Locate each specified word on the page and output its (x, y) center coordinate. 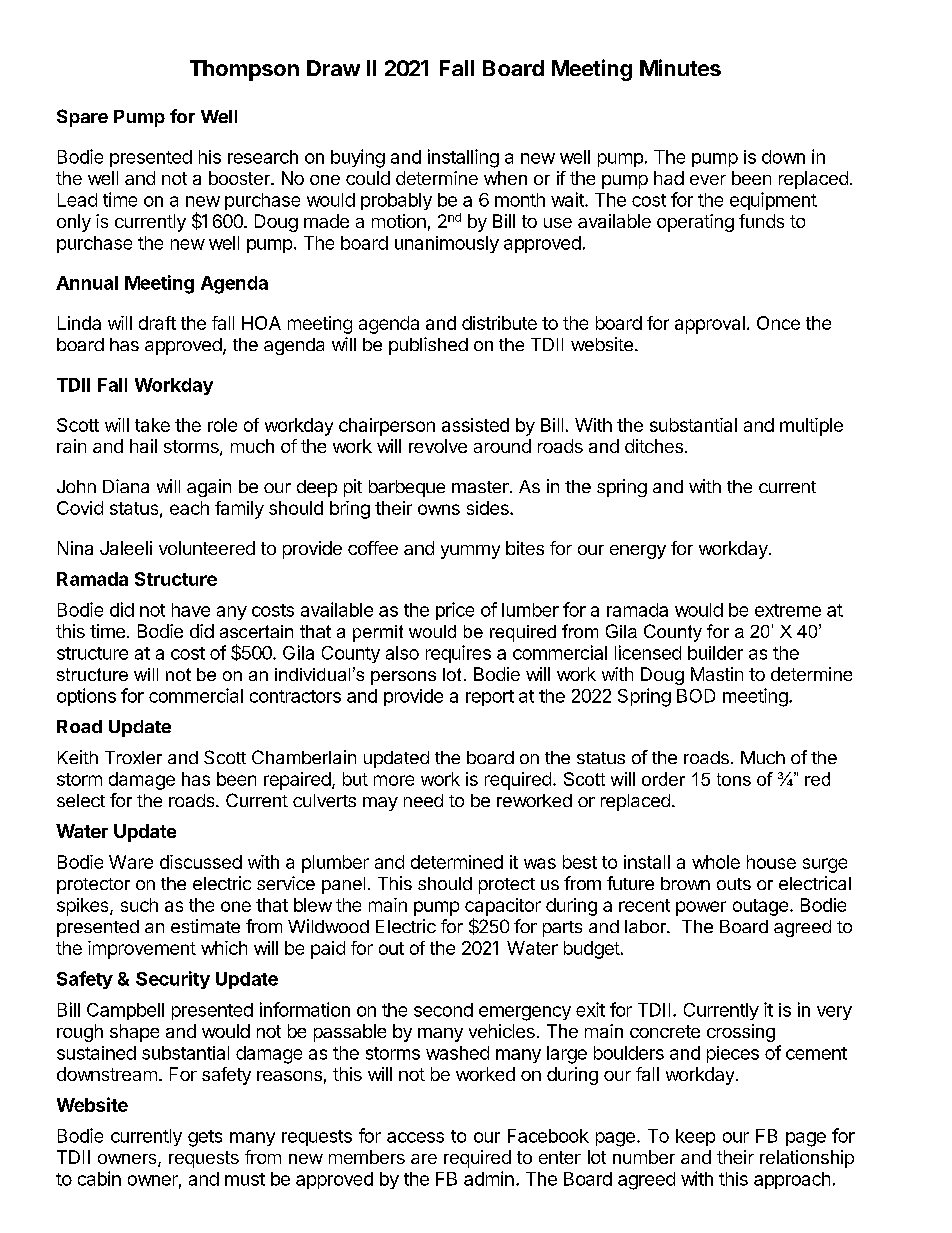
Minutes (680, 67)
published (428, 346)
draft (157, 323)
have (191, 610)
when (505, 178)
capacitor (503, 907)
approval (710, 325)
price (455, 611)
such (139, 905)
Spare (82, 118)
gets (205, 1138)
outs (734, 884)
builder (715, 653)
